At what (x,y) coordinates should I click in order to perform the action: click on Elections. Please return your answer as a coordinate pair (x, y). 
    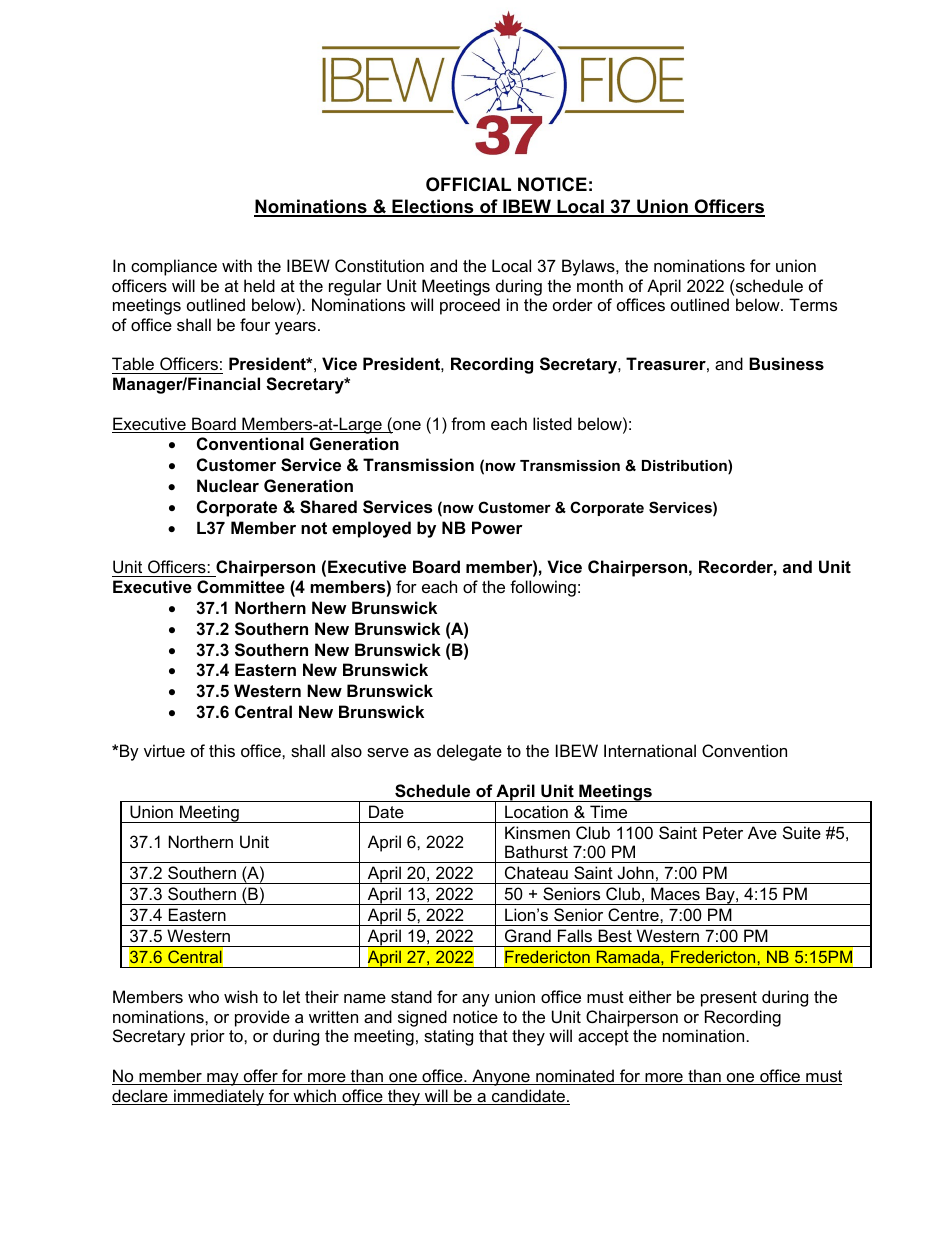
    Looking at the image, I should click on (433, 207).
